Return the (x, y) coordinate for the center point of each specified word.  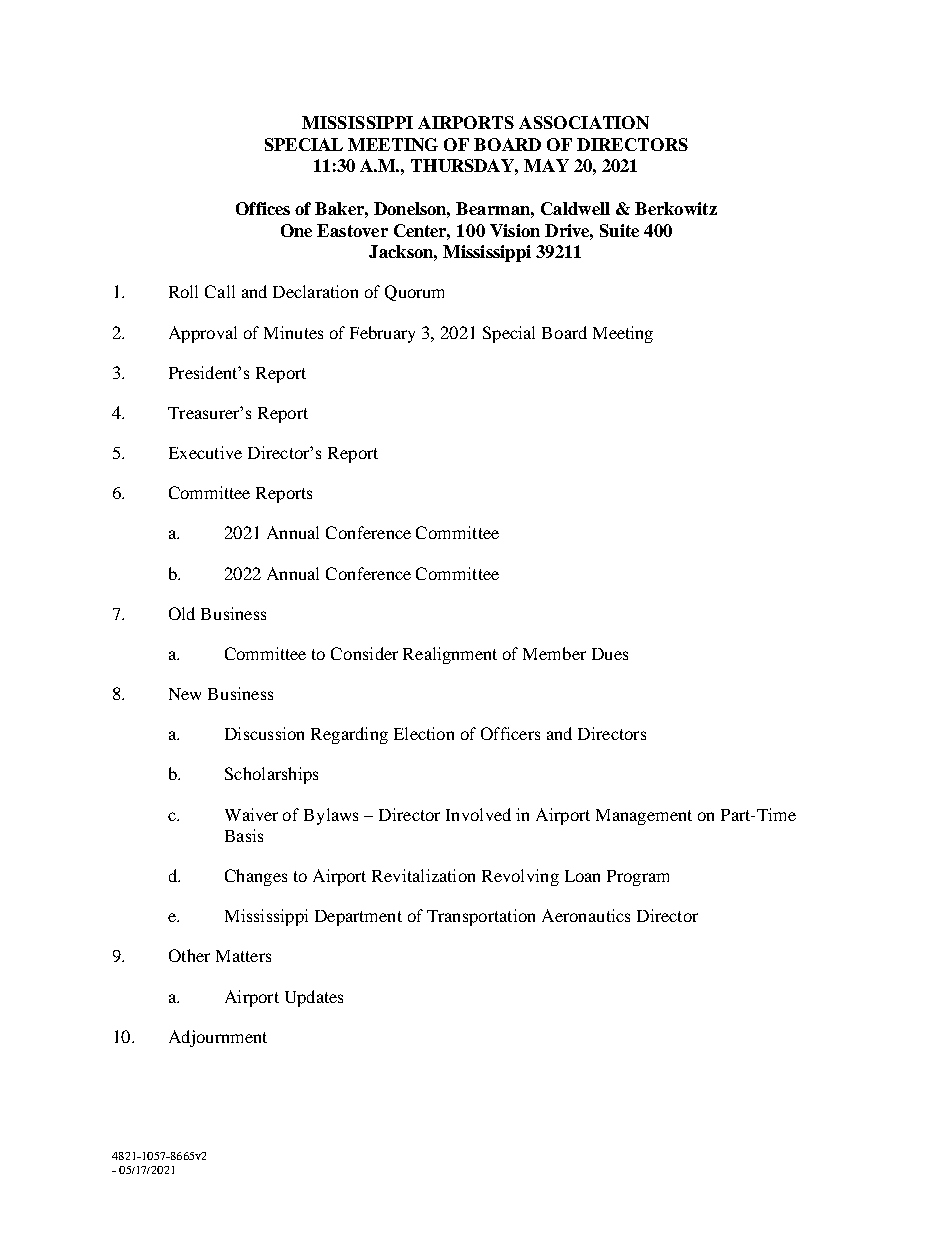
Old (182, 613)
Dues (610, 654)
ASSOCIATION (584, 122)
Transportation (481, 917)
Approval (203, 334)
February (382, 334)
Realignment (450, 655)
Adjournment (218, 1038)
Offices (263, 208)
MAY (546, 165)
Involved (478, 814)
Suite (619, 230)
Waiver (251, 814)
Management (644, 817)
